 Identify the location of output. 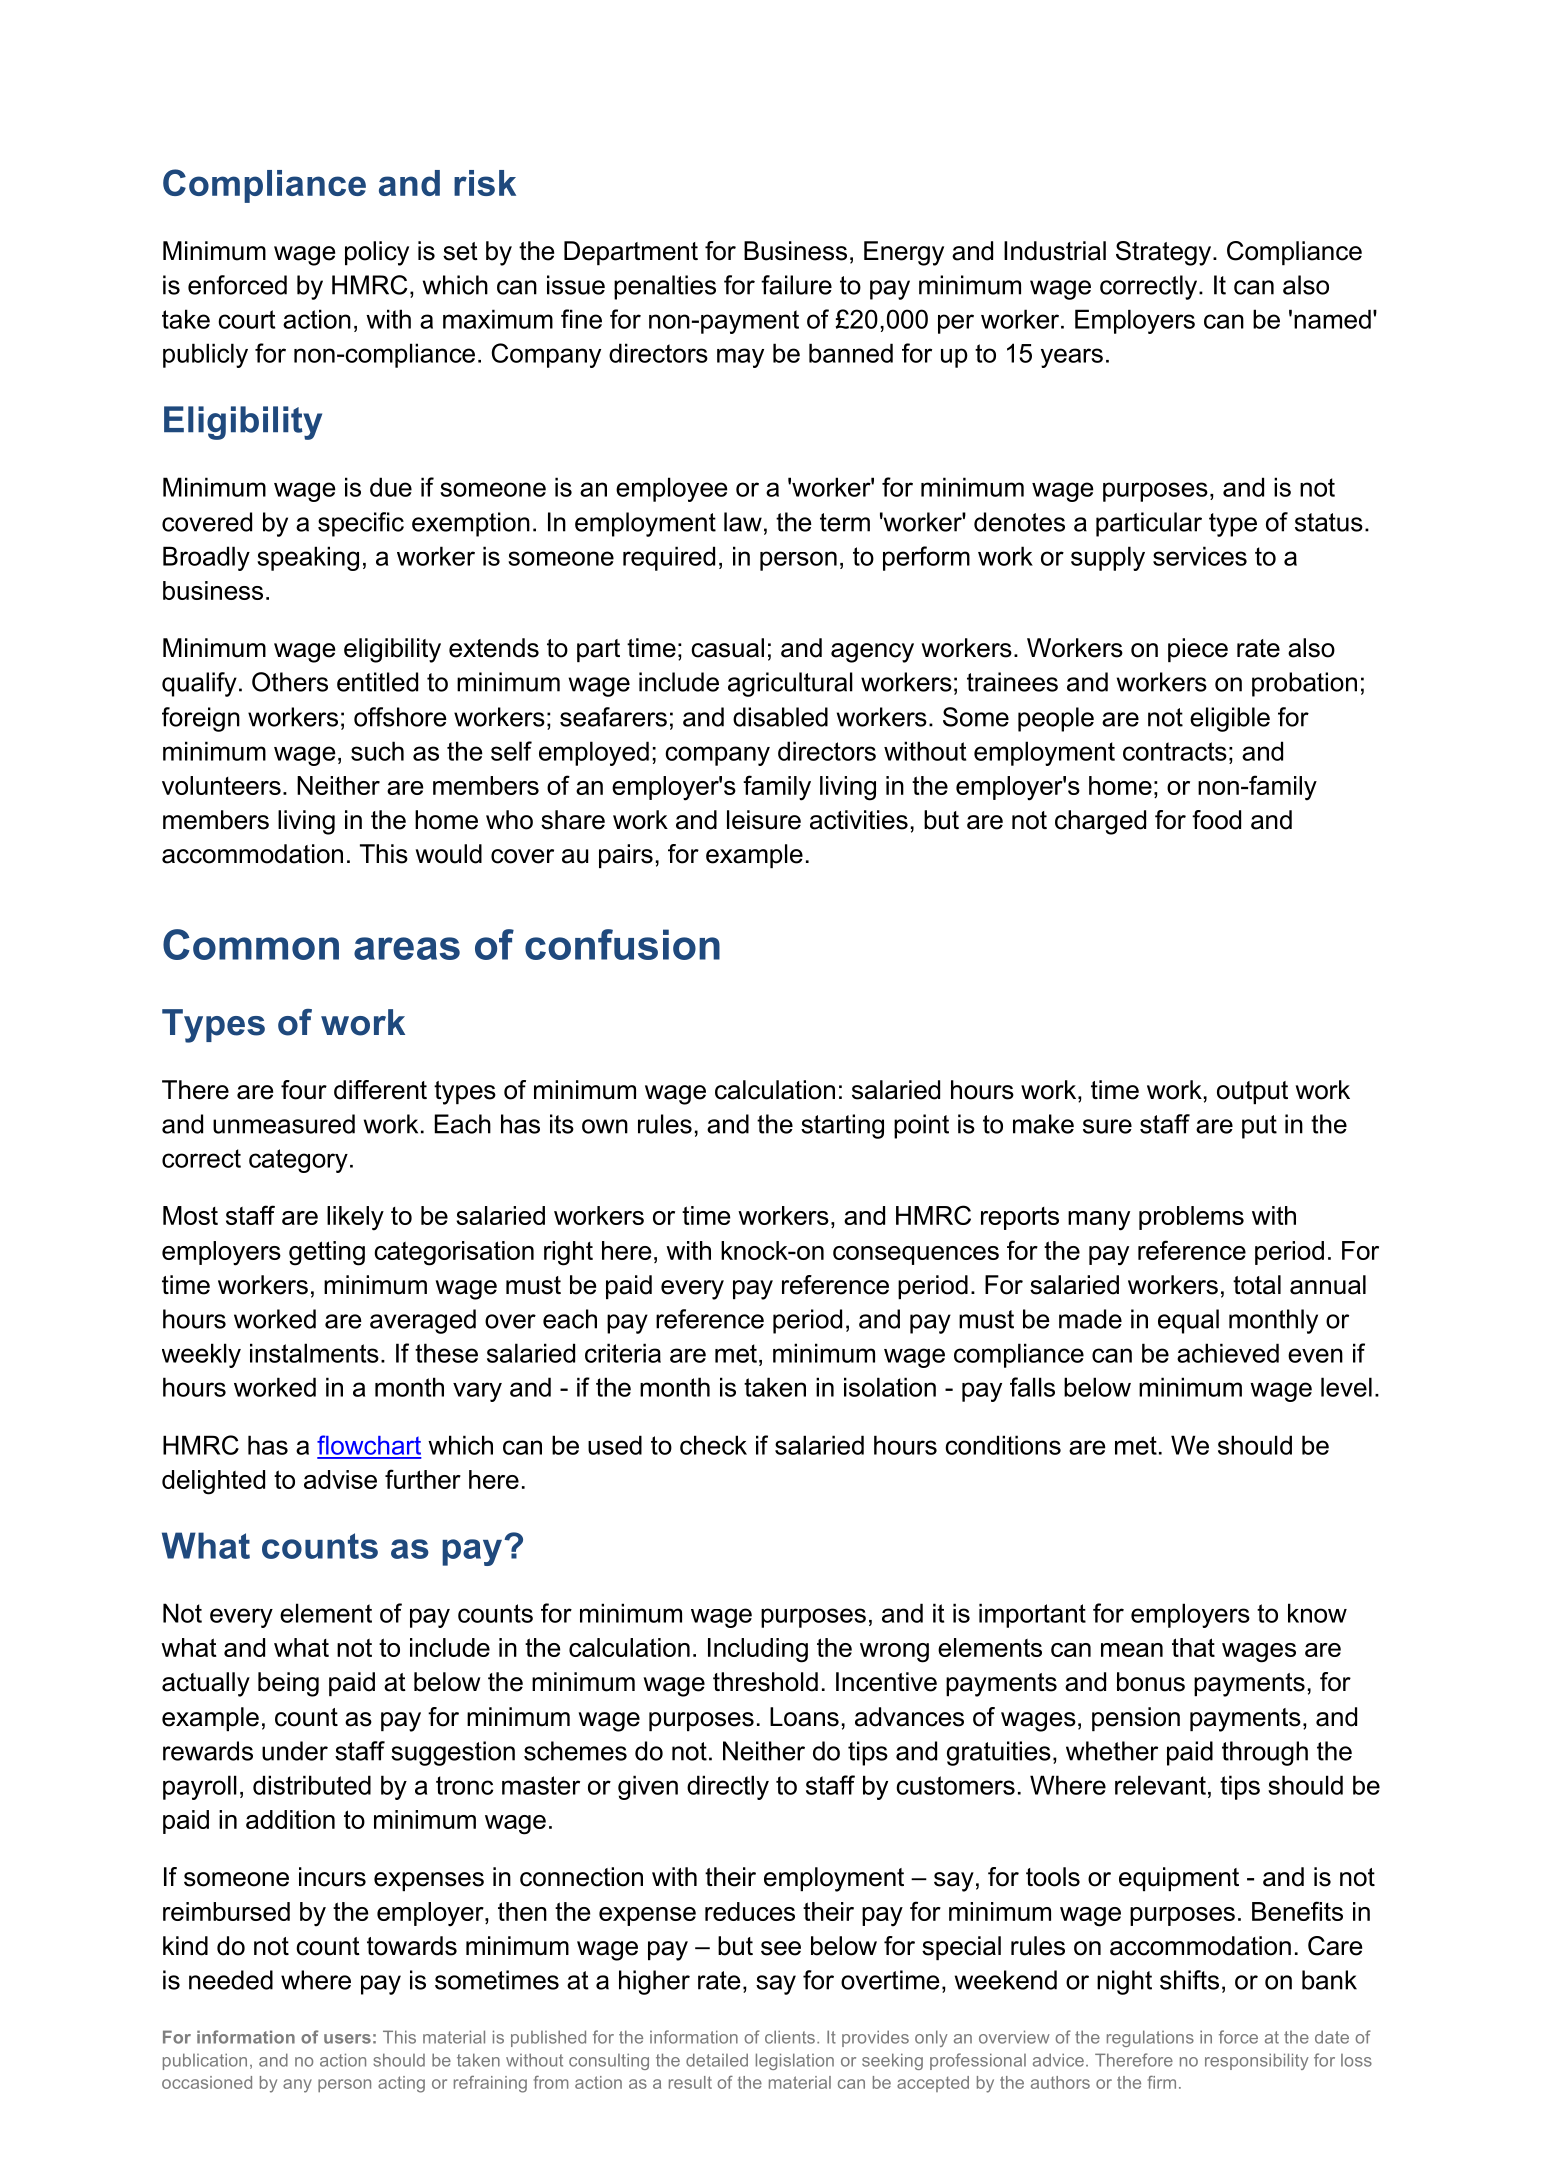
(1252, 1092).
